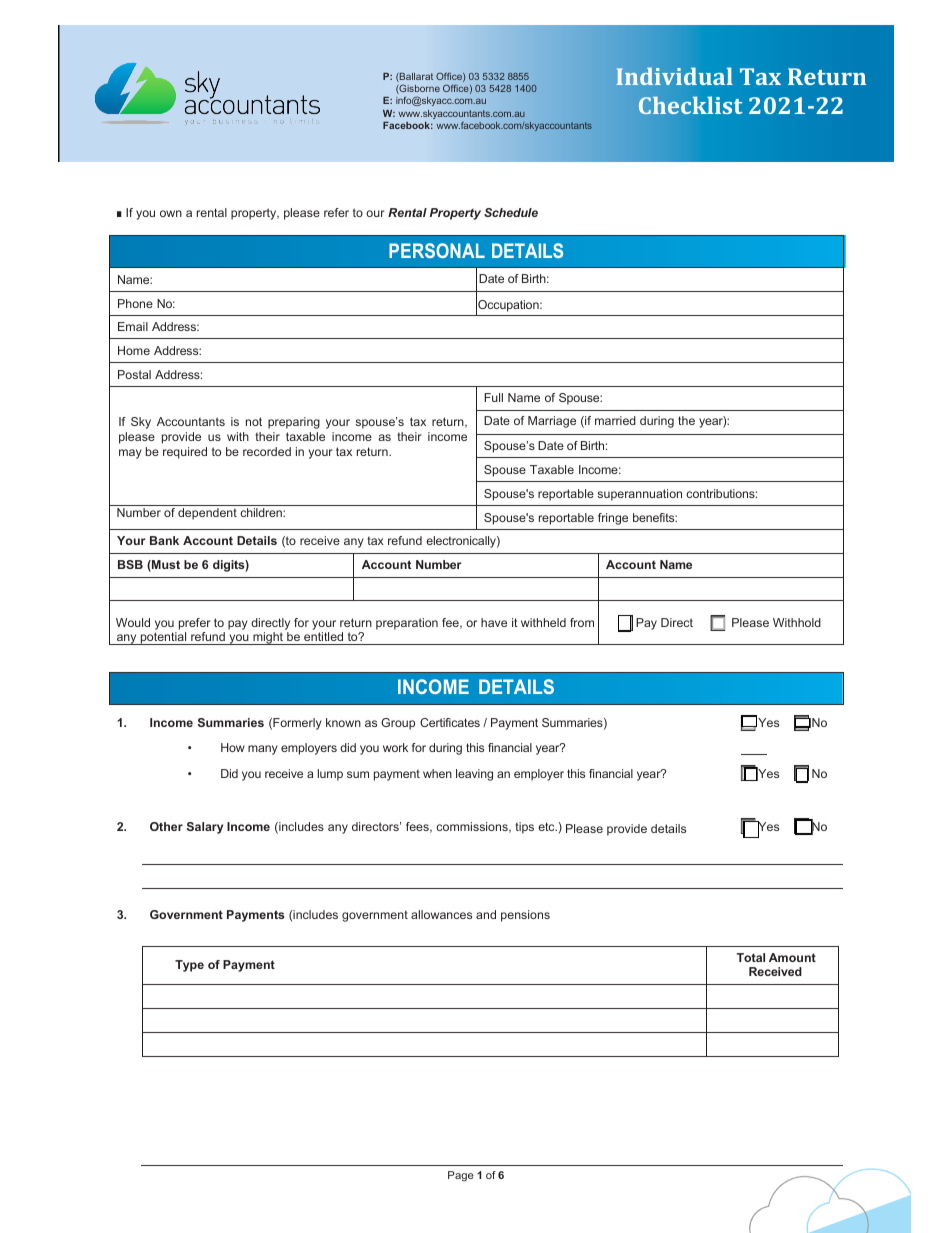 The width and height of the image is (952, 1233). What do you see at coordinates (690, 105) in the image?
I see `Checklist` at bounding box center [690, 105].
